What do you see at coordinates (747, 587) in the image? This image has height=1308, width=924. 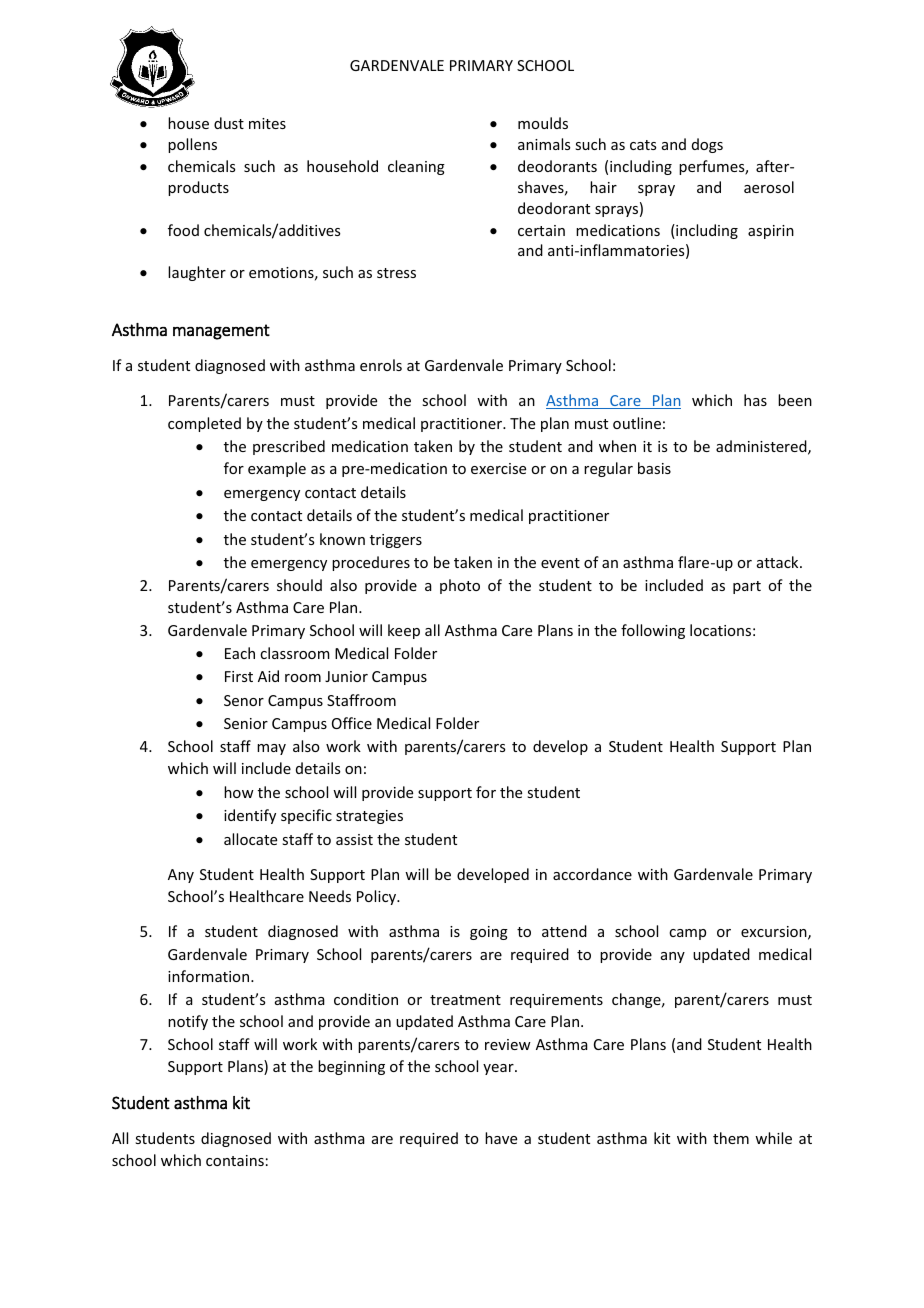 I see `part` at bounding box center [747, 587].
